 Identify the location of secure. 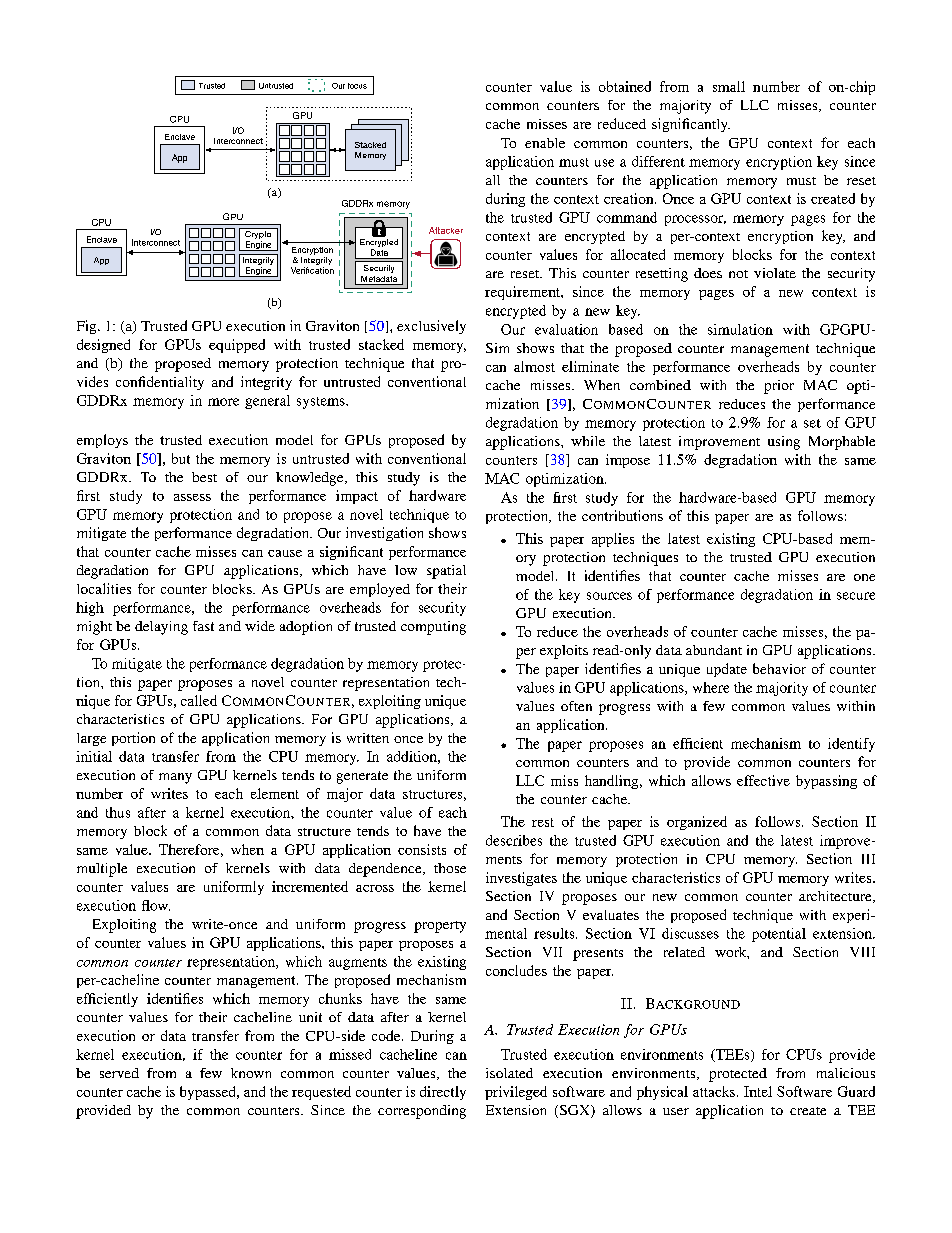
(856, 596).
